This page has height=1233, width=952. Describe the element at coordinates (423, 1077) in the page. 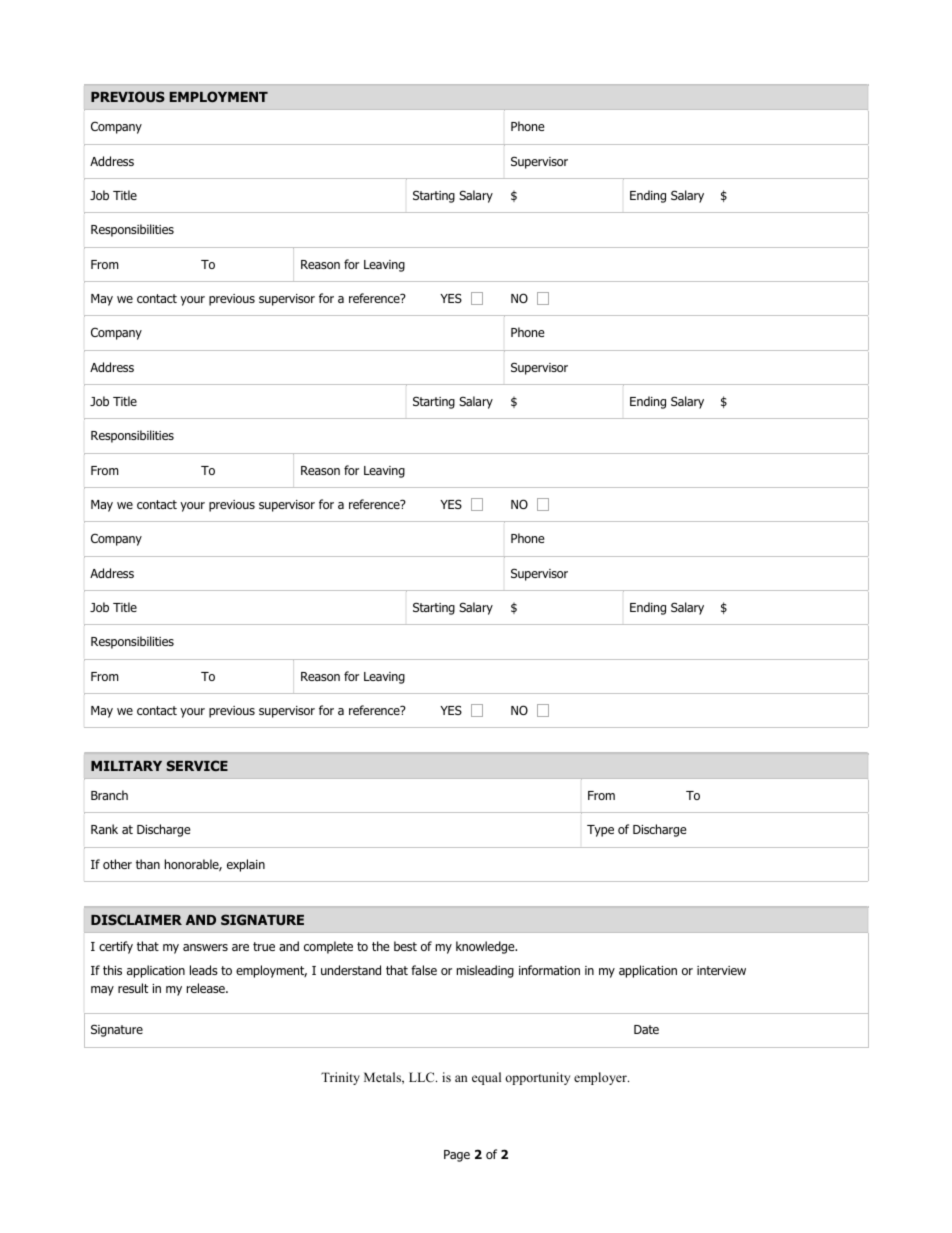

I see `LLC` at that location.
